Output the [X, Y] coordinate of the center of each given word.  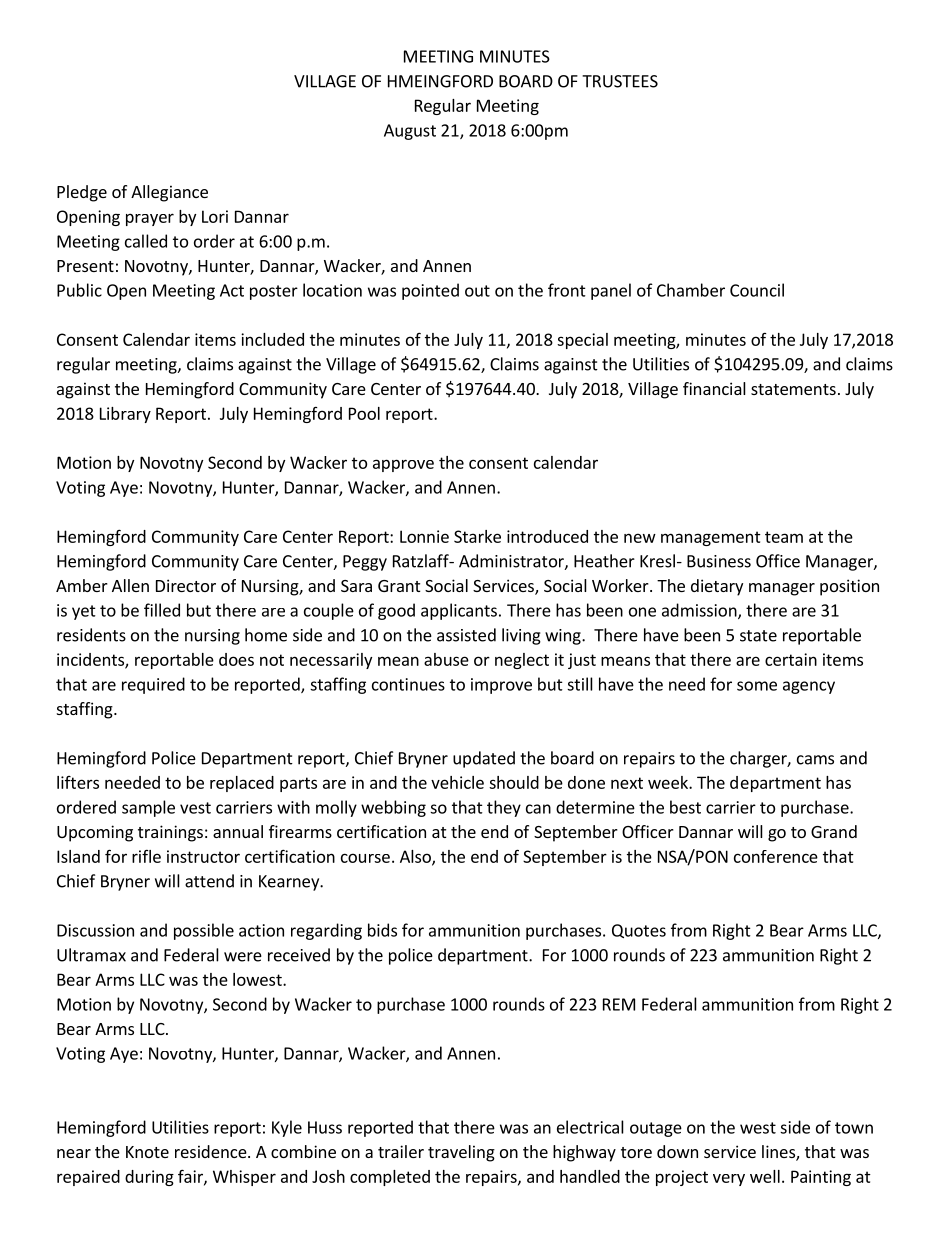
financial [714, 388]
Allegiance [169, 193]
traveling [461, 1153]
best [685, 807]
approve [403, 465]
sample [148, 808]
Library [125, 415]
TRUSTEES [620, 81]
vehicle [457, 782]
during [149, 1178]
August [410, 132]
